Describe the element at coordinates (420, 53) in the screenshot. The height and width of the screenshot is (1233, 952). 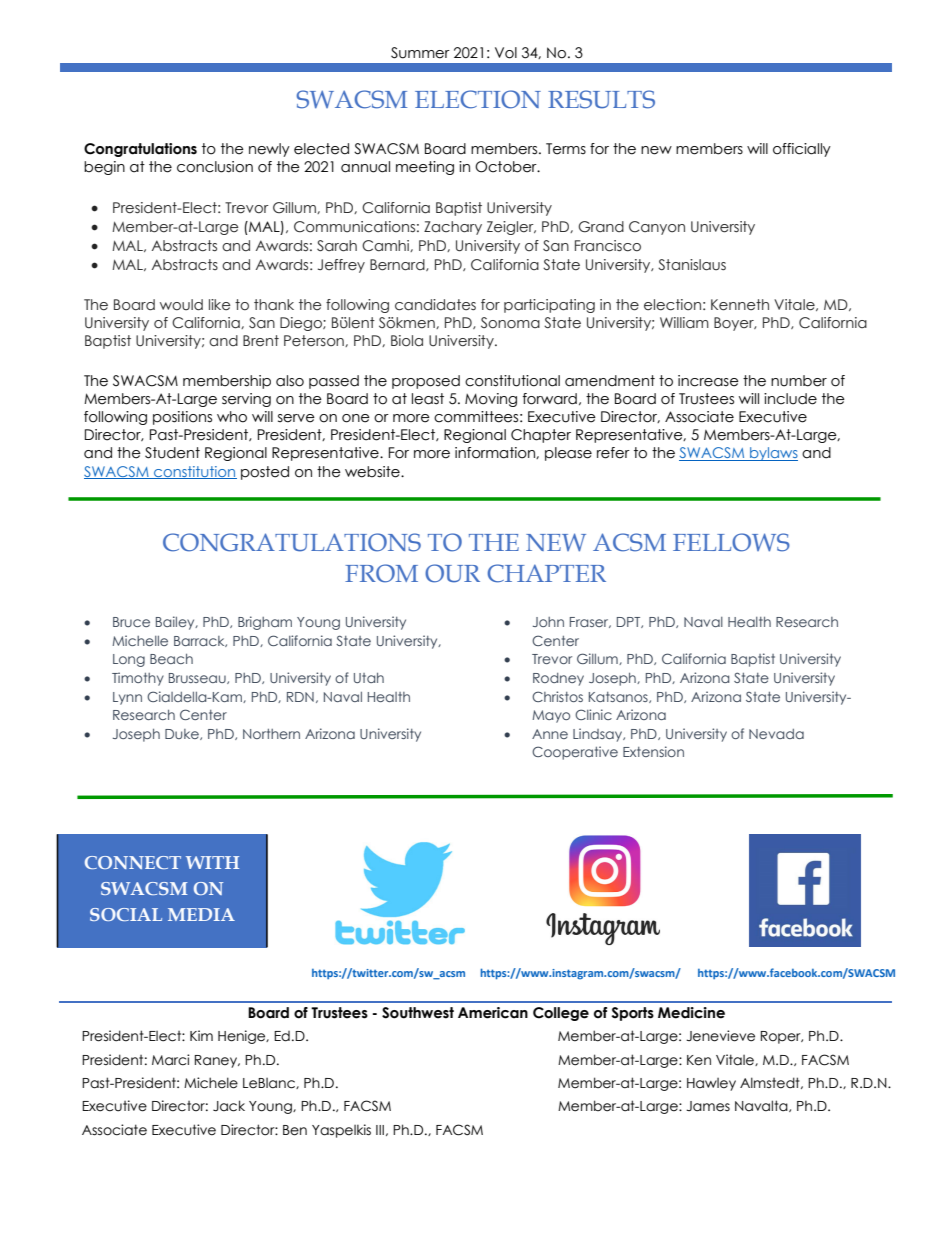
I see `Summer` at that location.
